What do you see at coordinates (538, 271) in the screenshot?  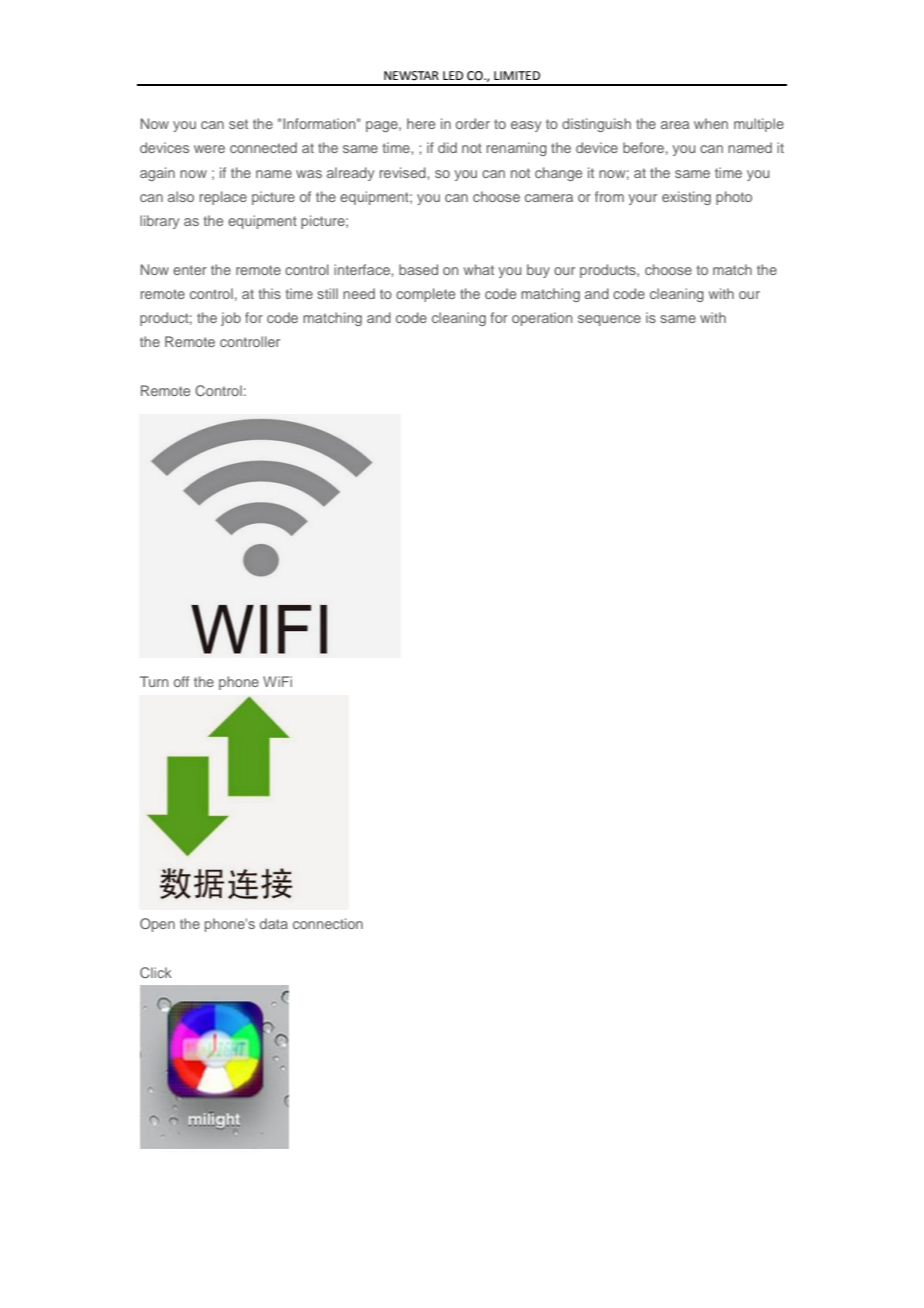 I see `buy` at bounding box center [538, 271].
